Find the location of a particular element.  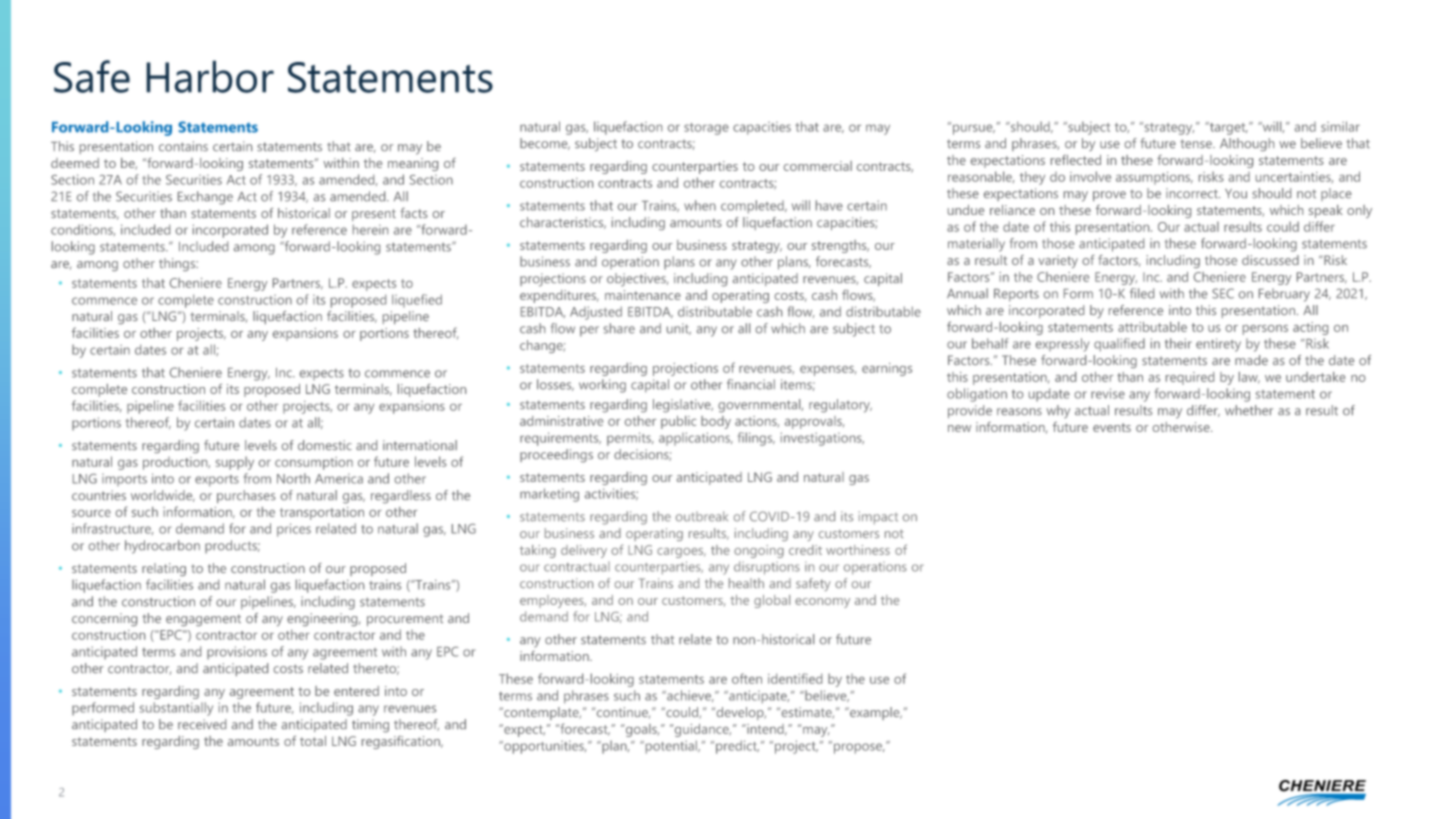

filed is located at coordinates (1142, 293).
